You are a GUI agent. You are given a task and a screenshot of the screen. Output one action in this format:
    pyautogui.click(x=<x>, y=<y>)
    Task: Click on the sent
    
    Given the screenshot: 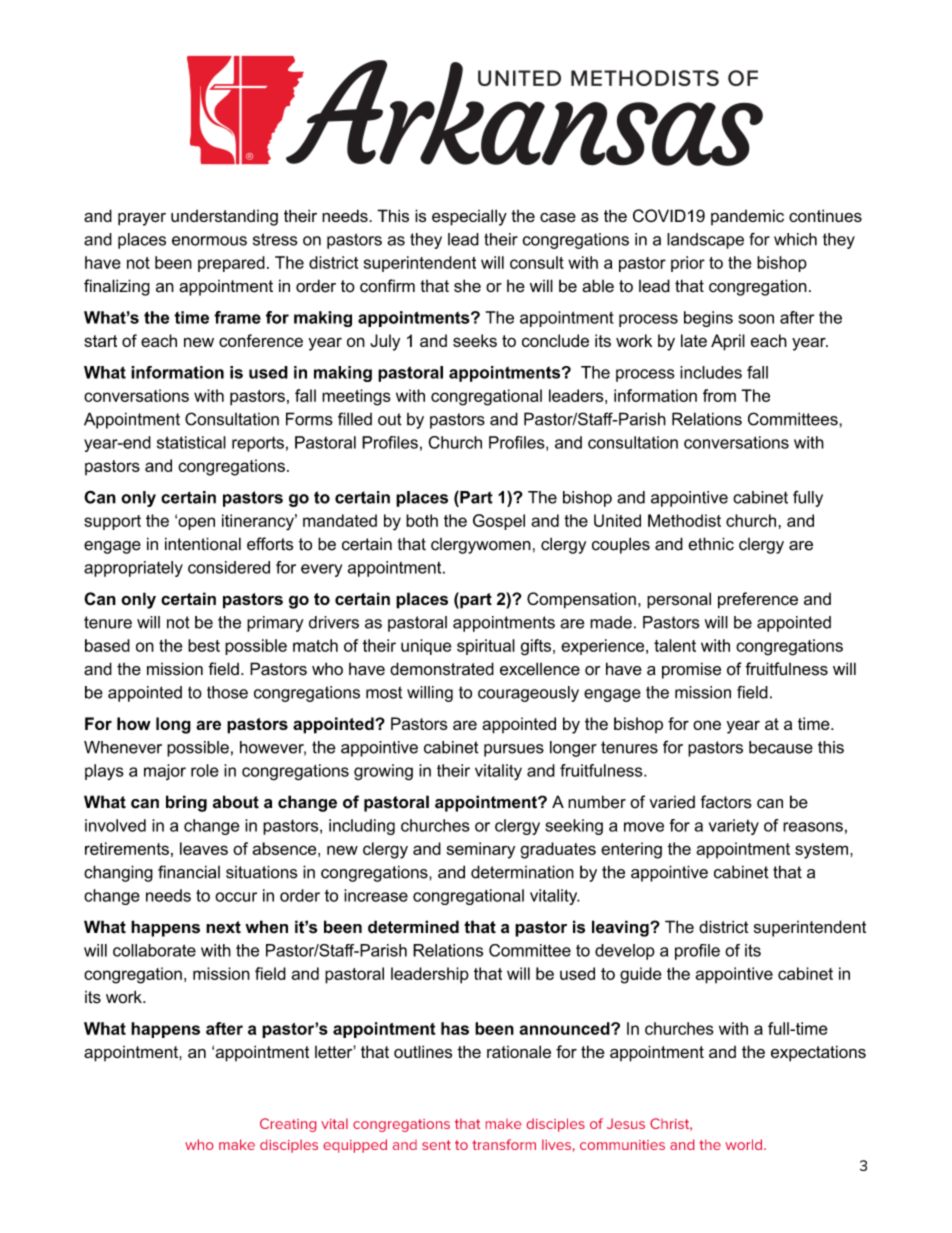 What is the action you would take?
    pyautogui.click(x=436, y=1145)
